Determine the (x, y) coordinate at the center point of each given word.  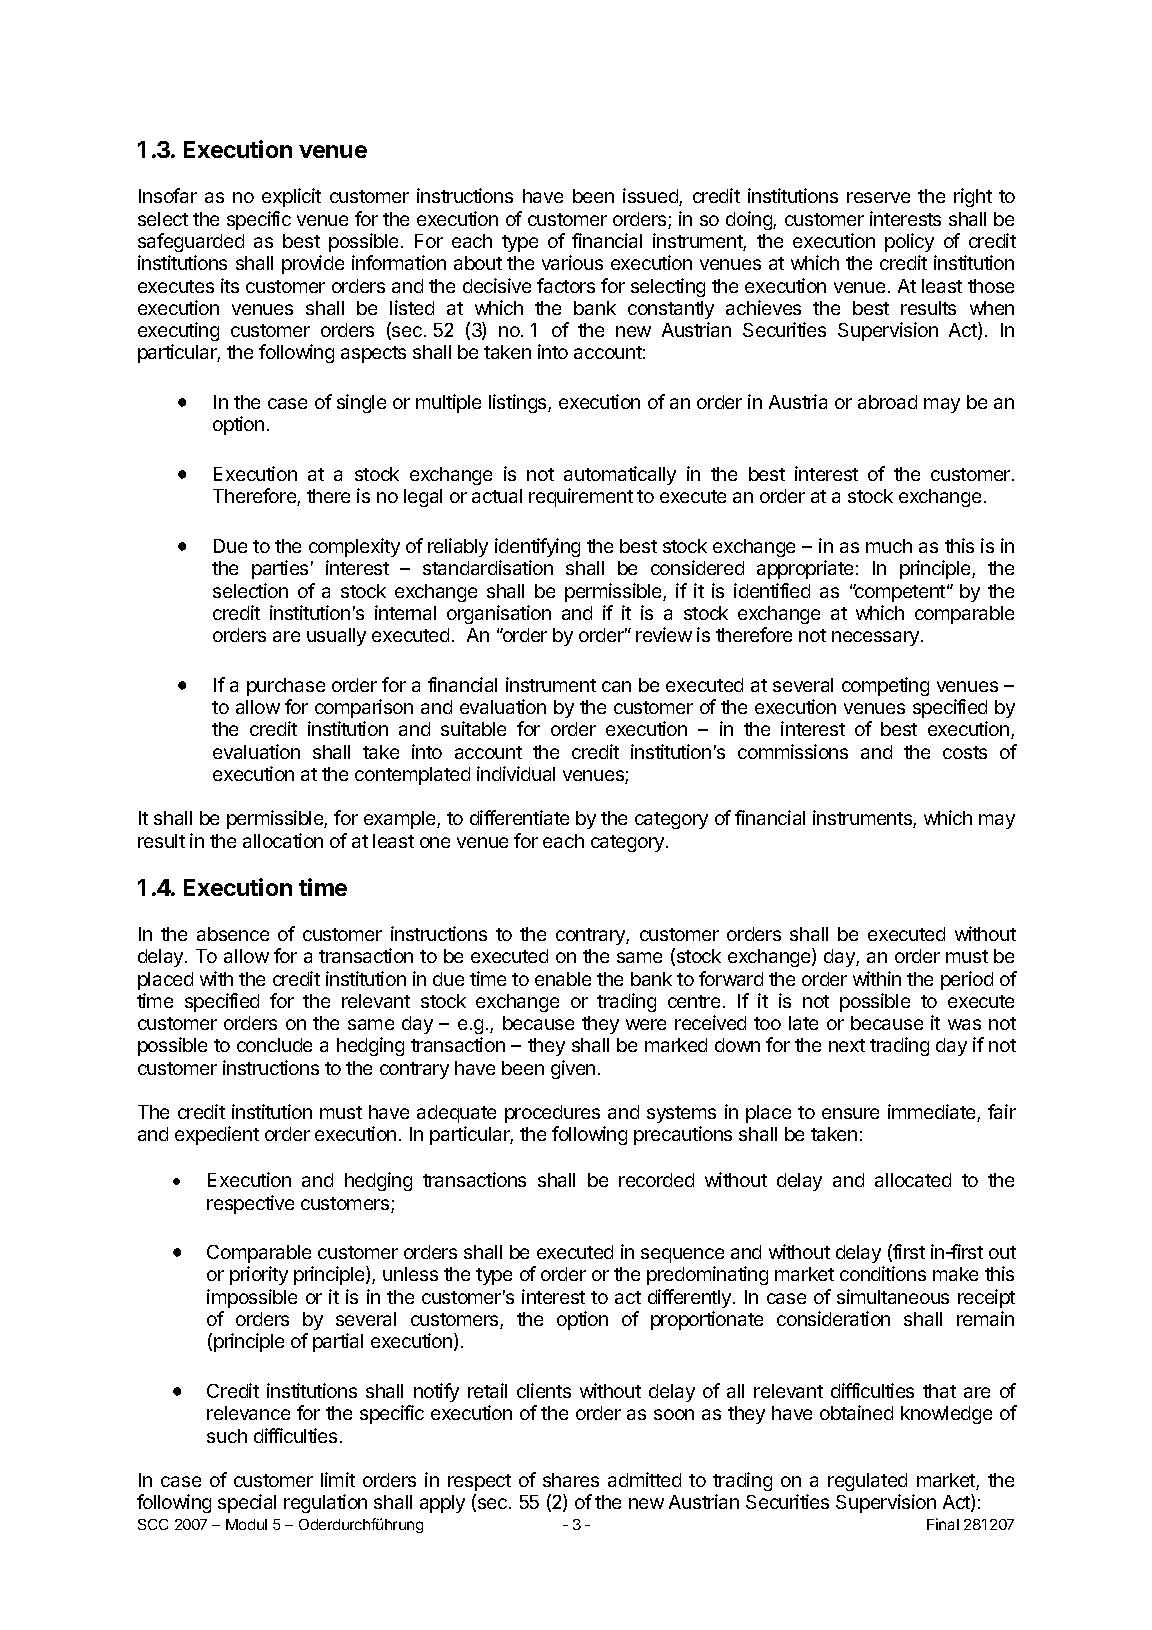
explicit (291, 197)
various (572, 262)
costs (965, 752)
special (247, 1503)
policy (909, 242)
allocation (283, 840)
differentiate (519, 817)
